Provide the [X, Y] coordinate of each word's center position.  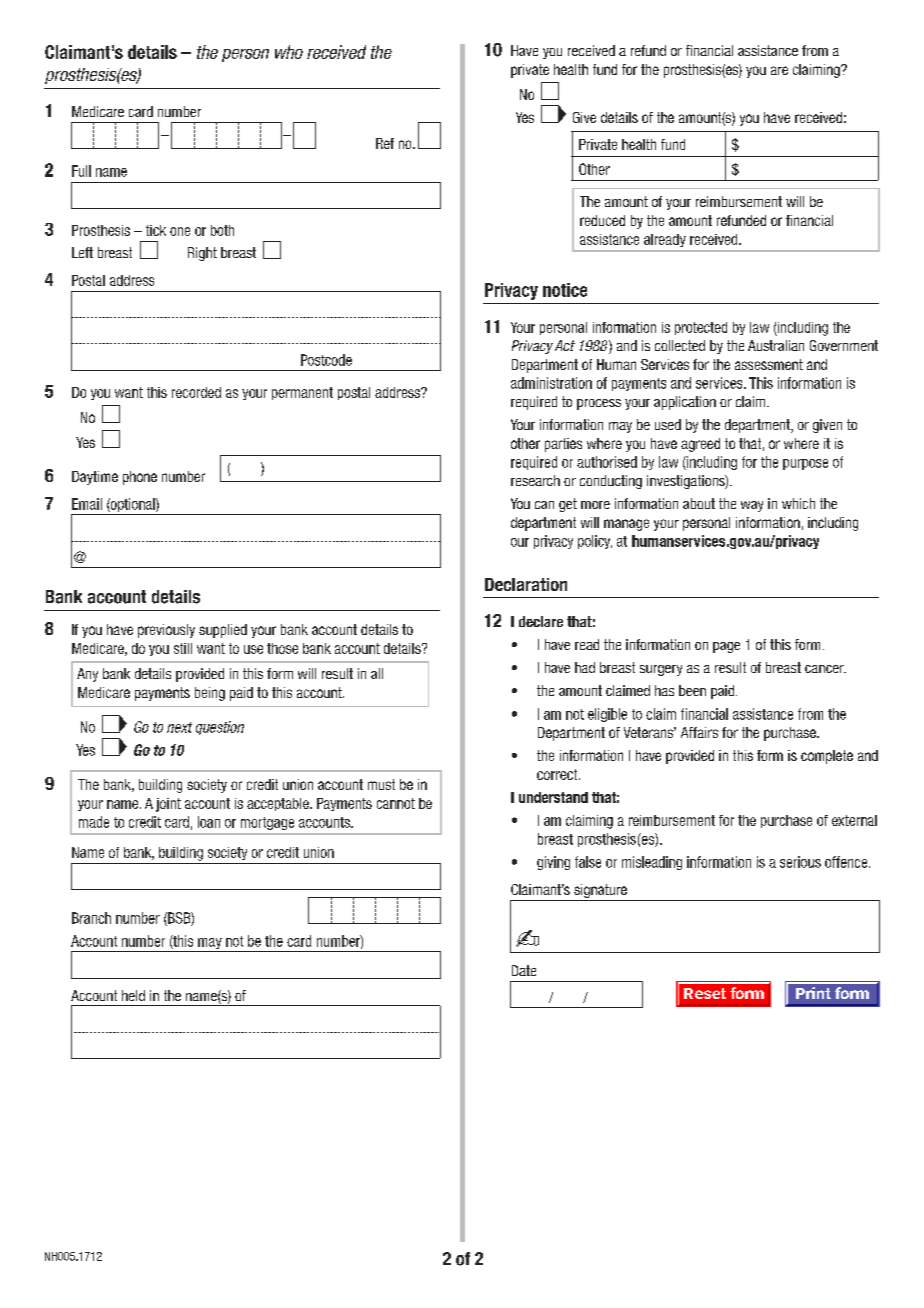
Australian [776, 345]
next [179, 727]
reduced [602, 220]
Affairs [699, 732]
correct [558, 774]
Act [565, 345]
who [289, 52]
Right [202, 254]
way [752, 506]
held [133, 995]
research [535, 480]
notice [565, 290]
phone [140, 478]
